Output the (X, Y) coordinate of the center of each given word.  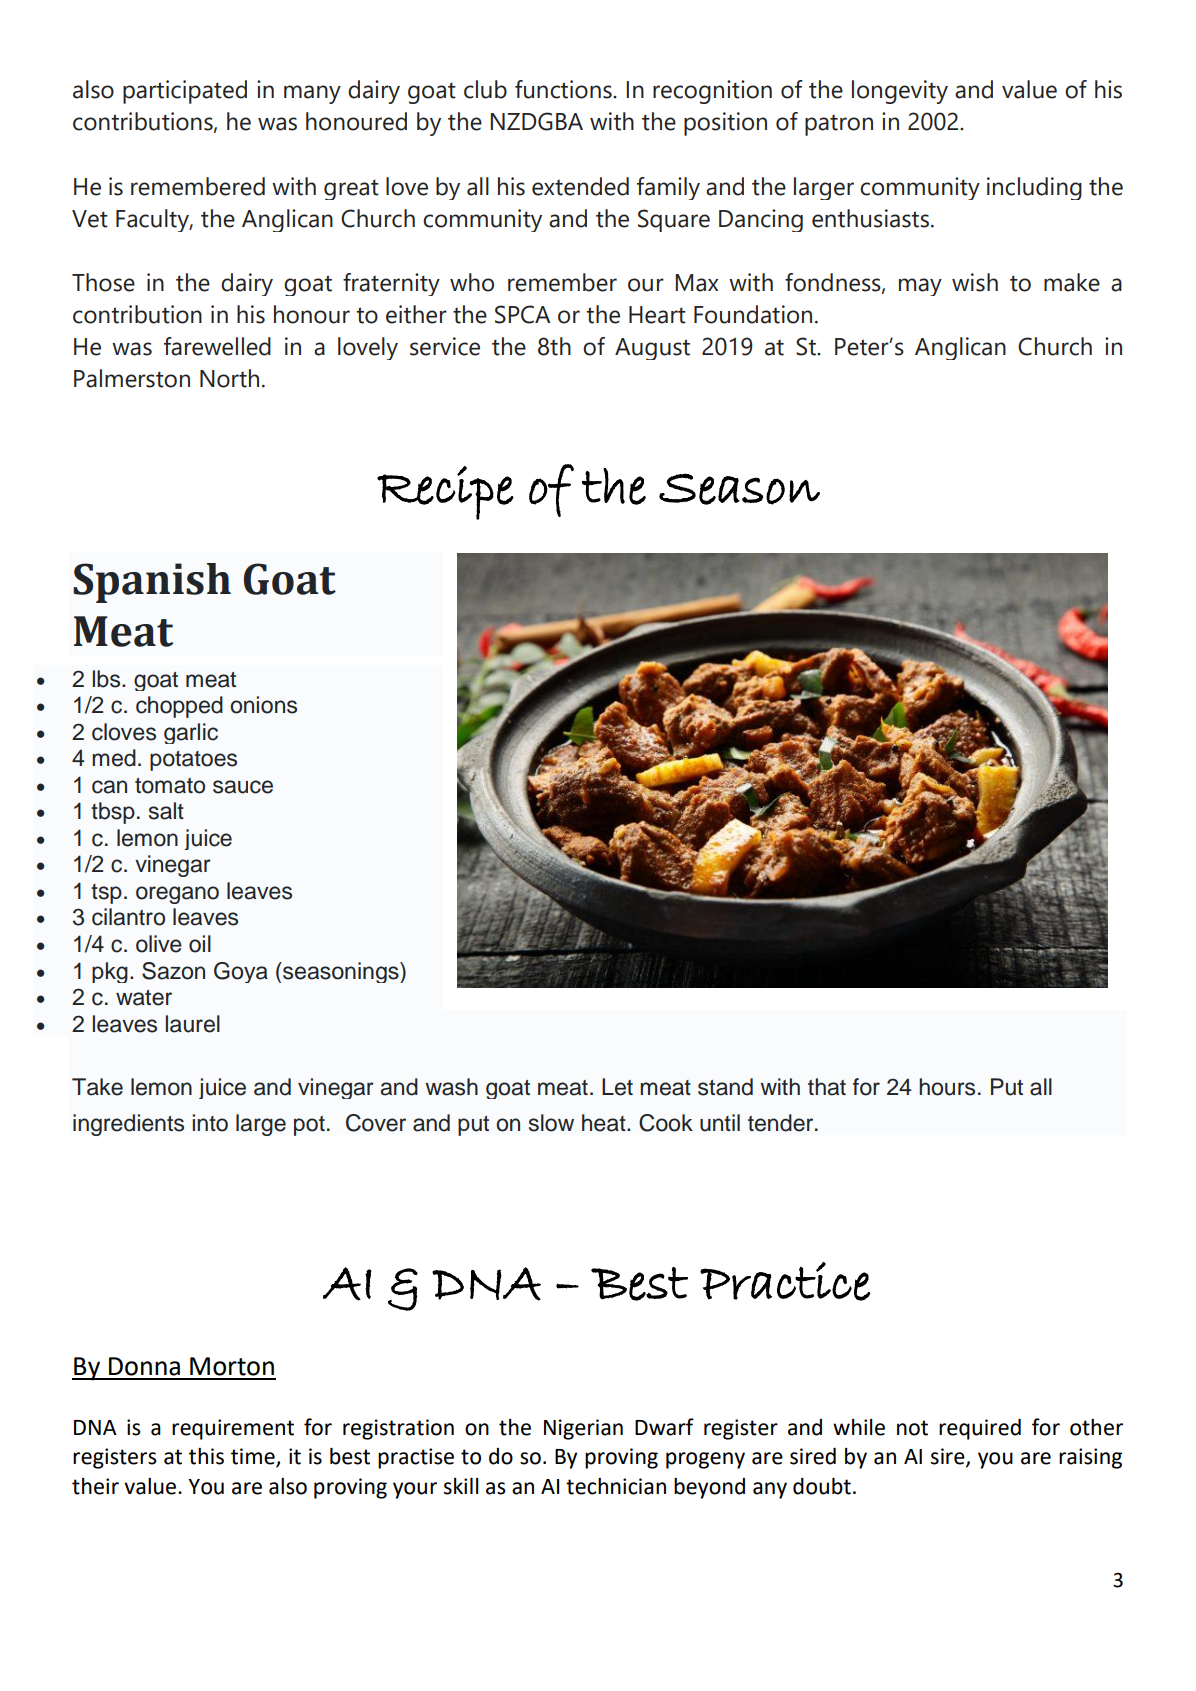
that (827, 1087)
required (980, 1429)
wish (975, 282)
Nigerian (583, 1429)
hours (947, 1087)
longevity (900, 92)
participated (185, 92)
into (210, 1123)
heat (605, 1123)
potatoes (193, 761)
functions (564, 89)
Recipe (445, 493)
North (229, 378)
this (206, 1456)
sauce (243, 787)
